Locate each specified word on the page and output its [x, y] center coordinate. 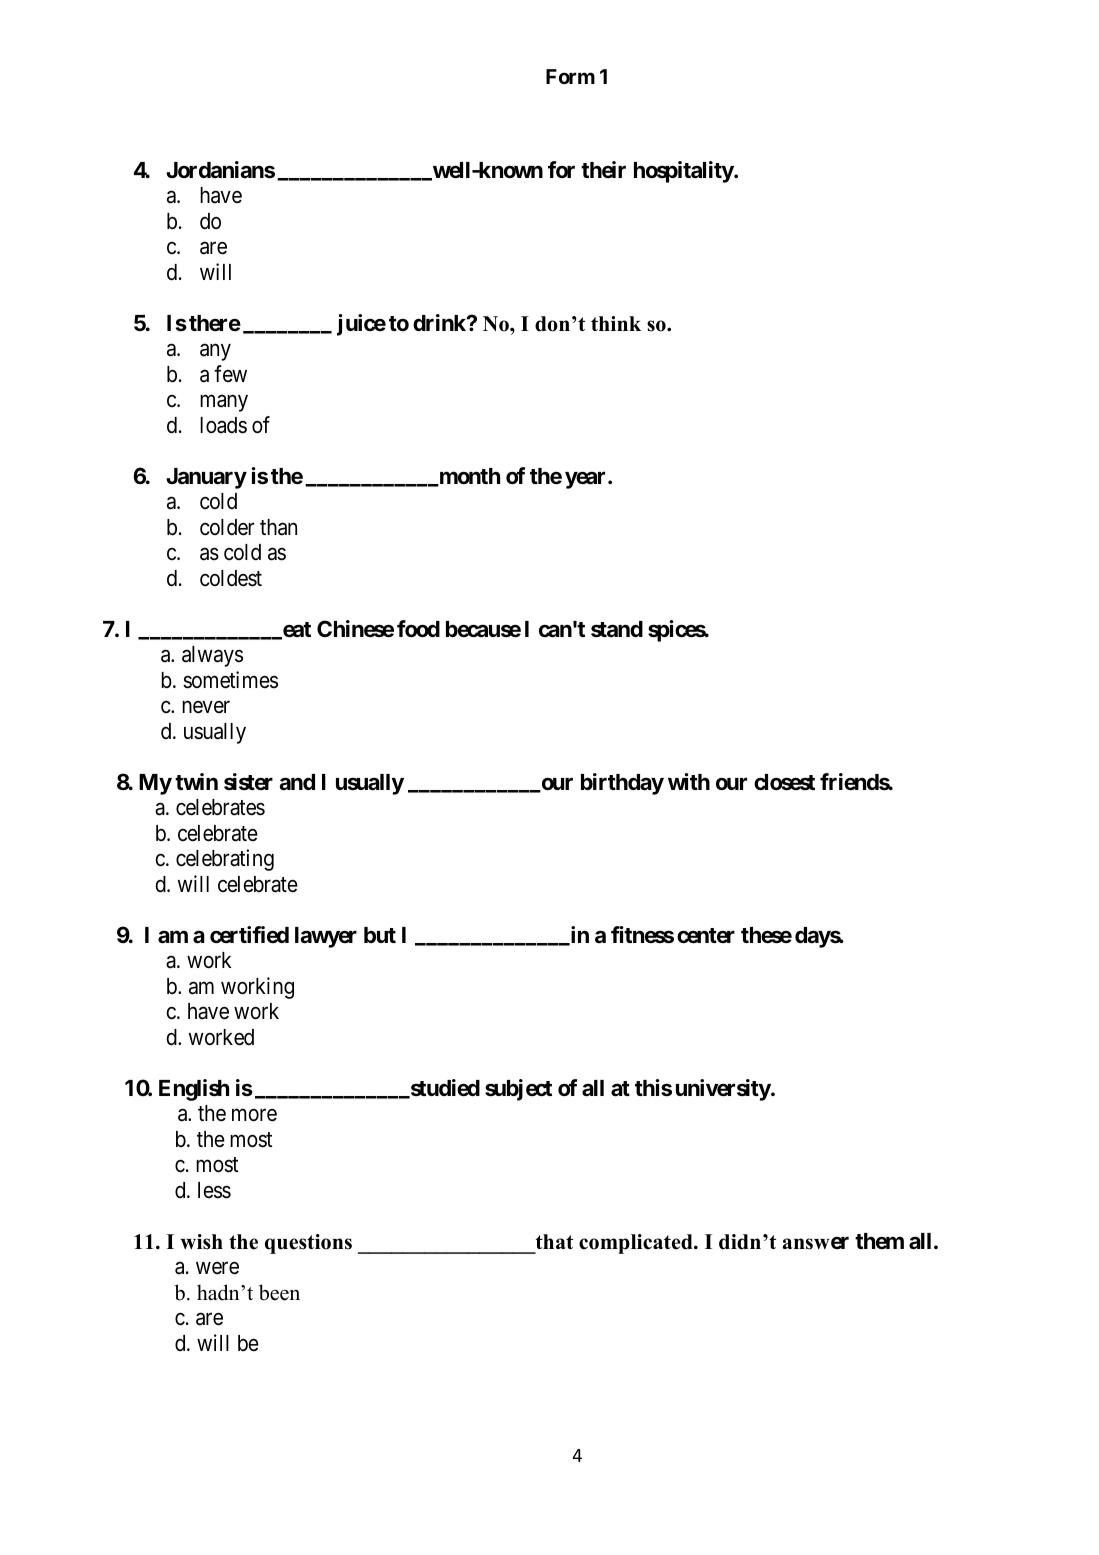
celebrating [225, 860]
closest [784, 782]
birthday [622, 784]
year [587, 480]
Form [570, 76]
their [603, 169]
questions [308, 1244]
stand [617, 629]
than [278, 527]
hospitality [684, 172]
